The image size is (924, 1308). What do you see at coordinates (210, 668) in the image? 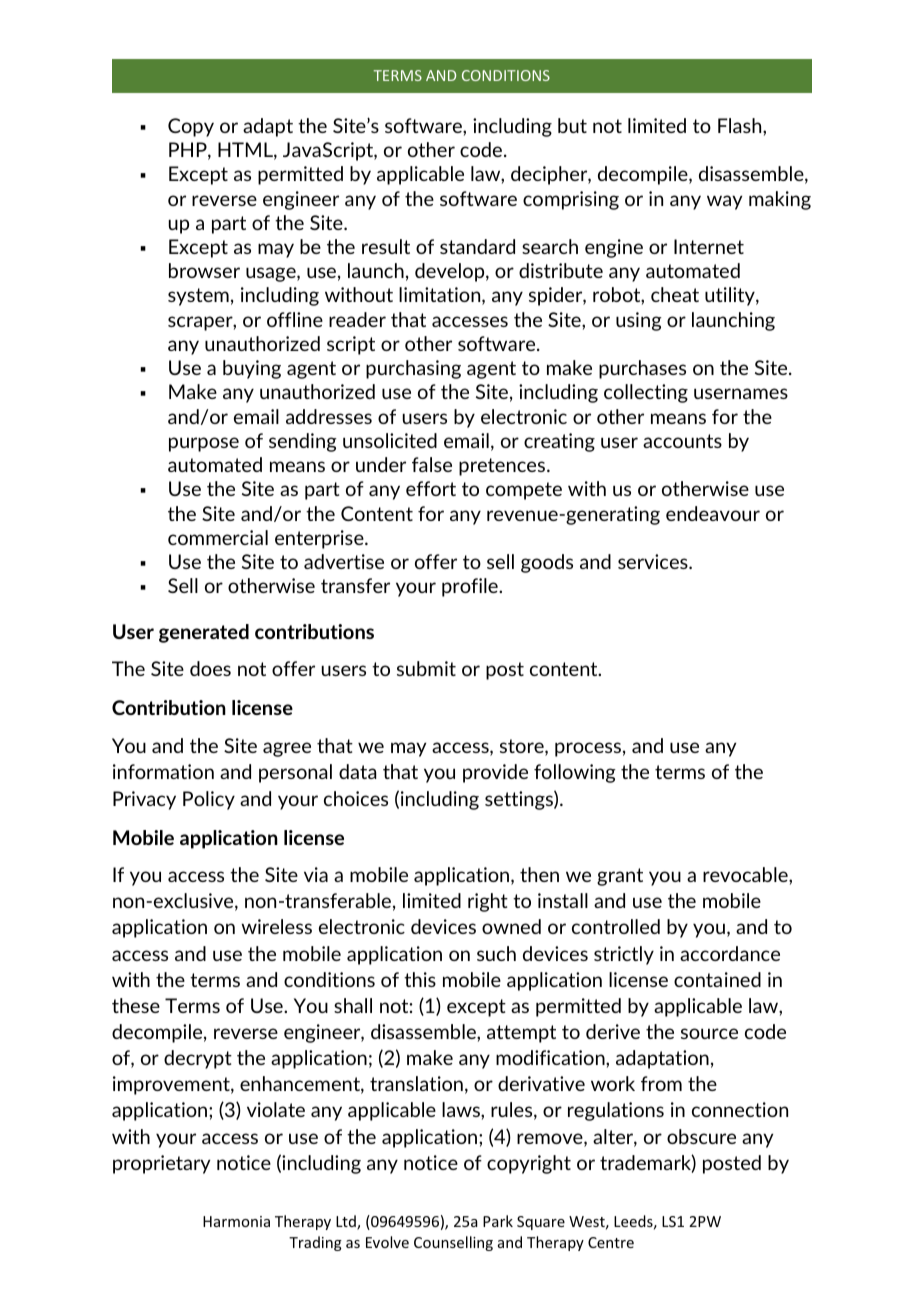
I see `does` at bounding box center [210, 668].
